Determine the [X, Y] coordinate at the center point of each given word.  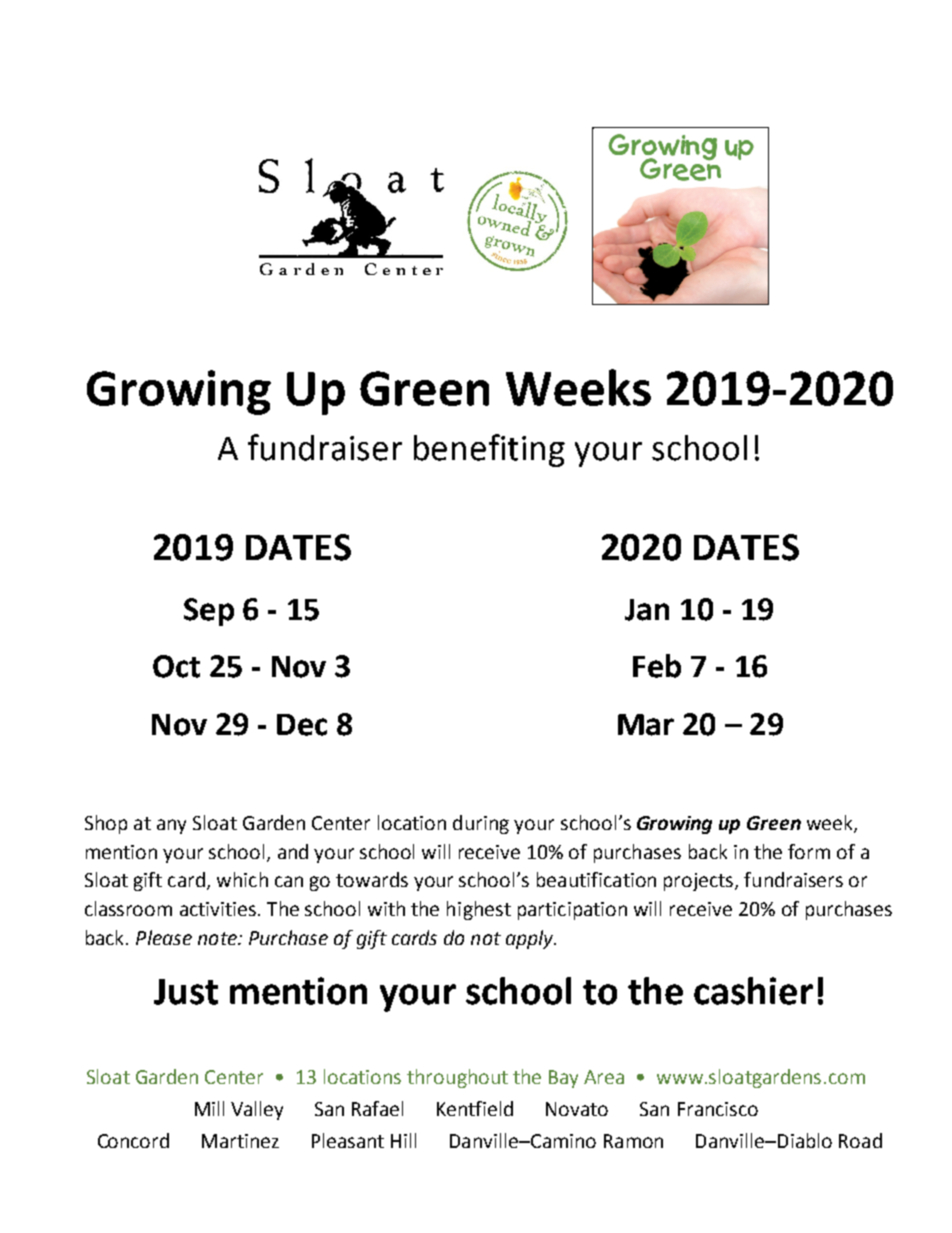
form [809, 851]
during [481, 824]
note [218, 938]
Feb [657, 666]
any [171, 826]
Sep [209, 612]
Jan [647, 610]
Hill [403, 1140]
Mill [209, 1108]
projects [700, 882]
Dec [302, 725]
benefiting [489, 450]
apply [531, 939]
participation [572, 911]
